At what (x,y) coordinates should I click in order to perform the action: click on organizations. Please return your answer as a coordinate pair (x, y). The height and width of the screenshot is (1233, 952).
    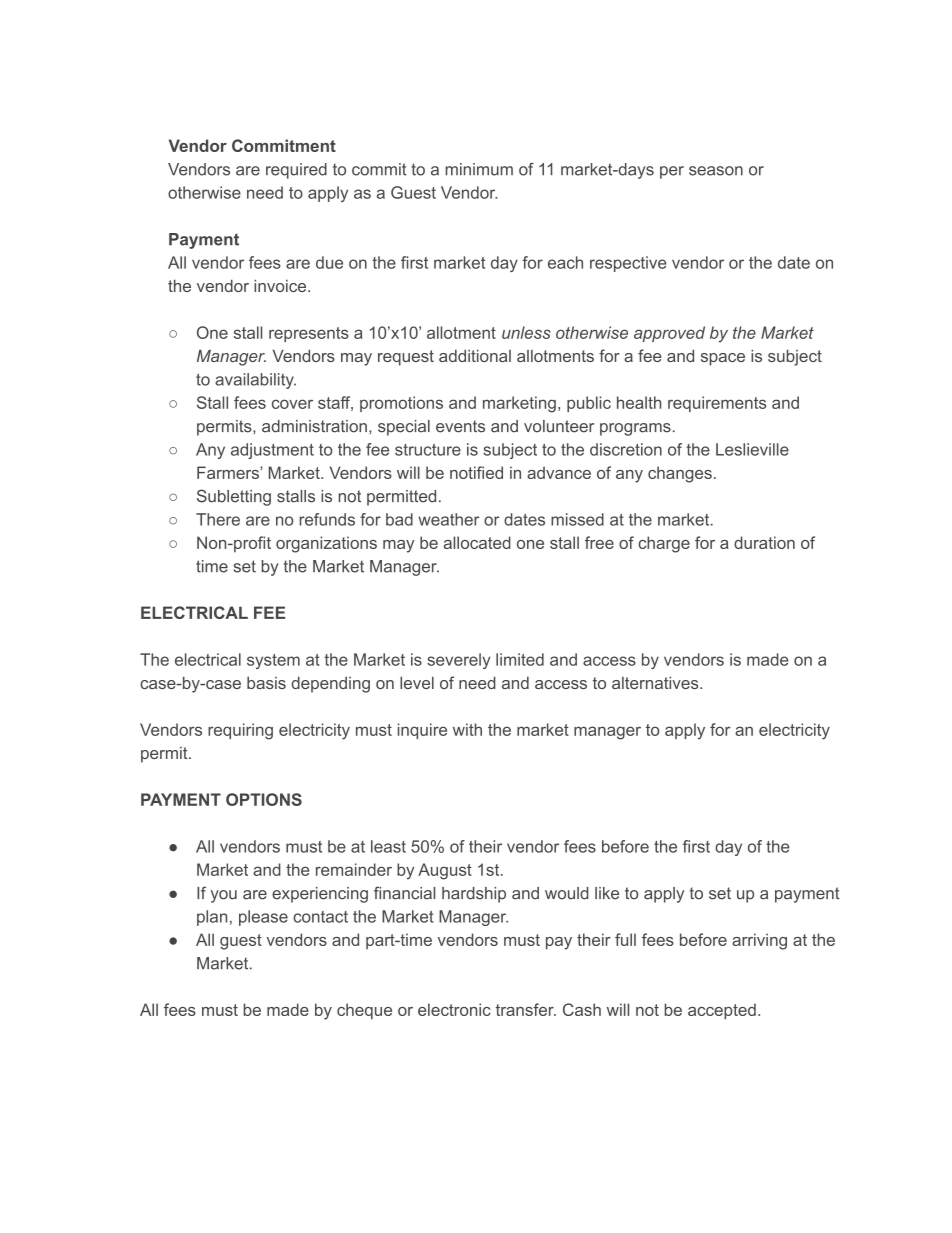
    Looking at the image, I should click on (326, 544).
